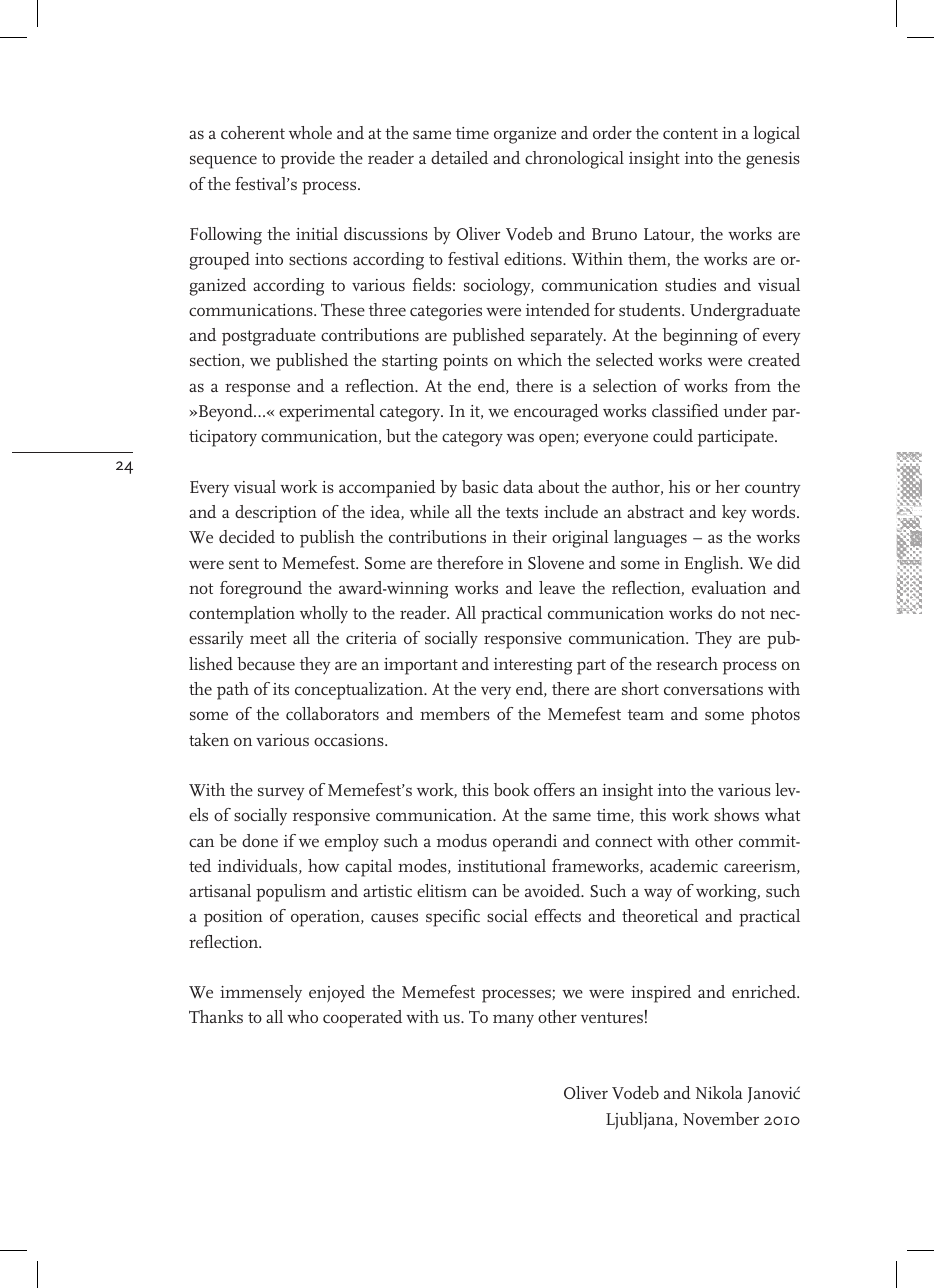 Image resolution: width=934 pixels, height=1288 pixels. Describe the element at coordinates (533, 666) in the page. I see `interesting` at that location.
